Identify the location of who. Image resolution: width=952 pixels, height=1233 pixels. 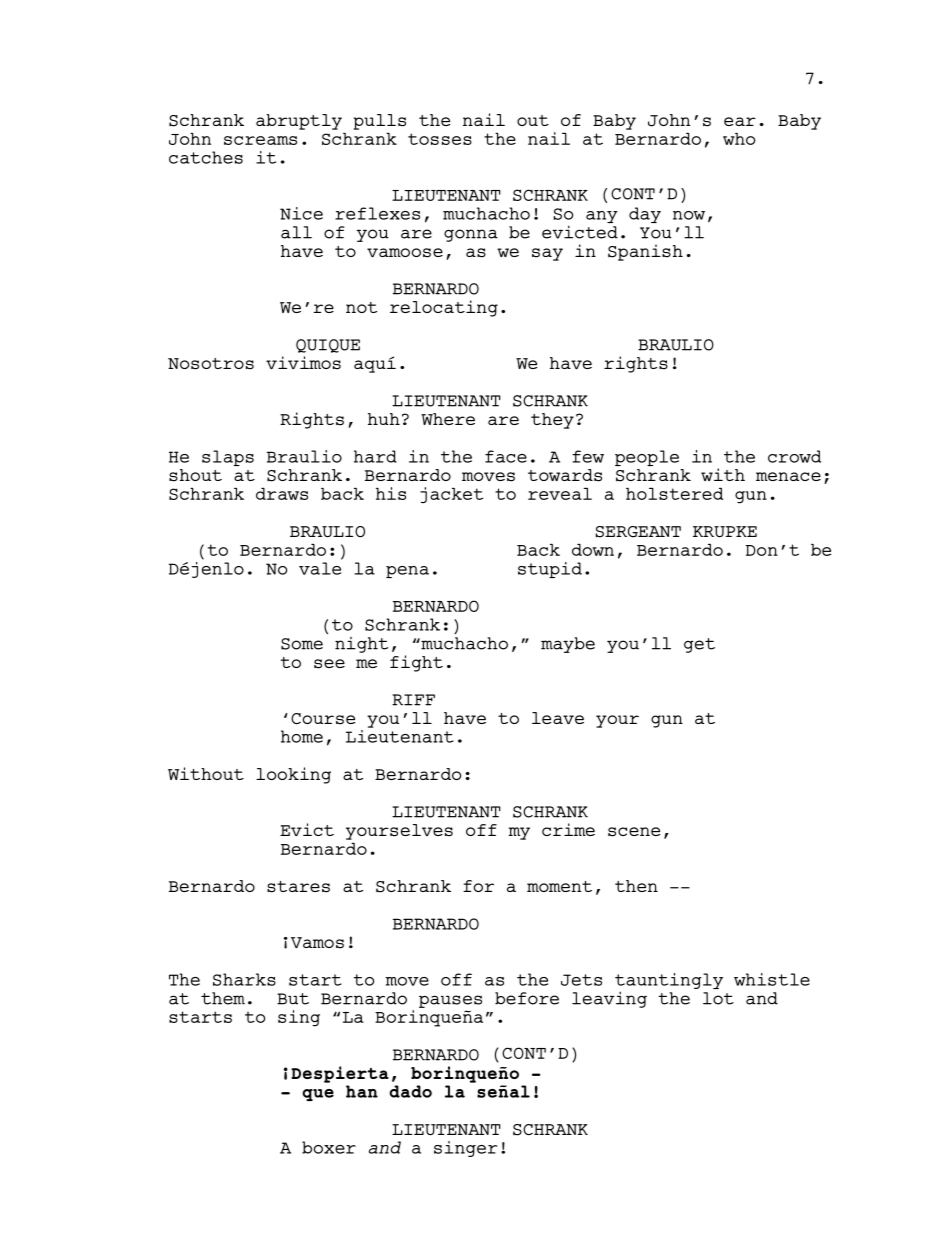
(739, 138).
